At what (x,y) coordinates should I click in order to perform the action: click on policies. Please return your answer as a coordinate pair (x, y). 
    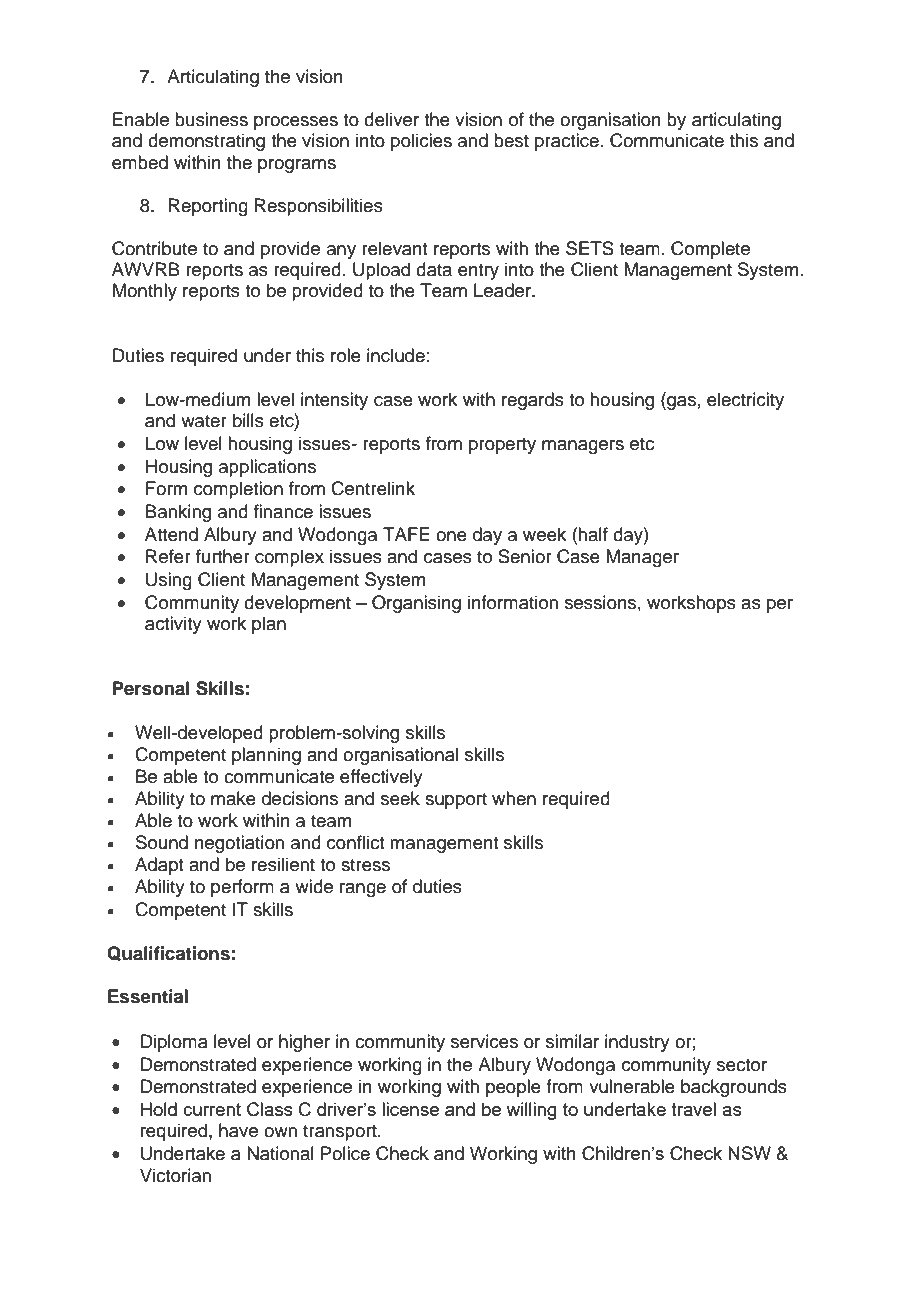
    Looking at the image, I should click on (421, 142).
